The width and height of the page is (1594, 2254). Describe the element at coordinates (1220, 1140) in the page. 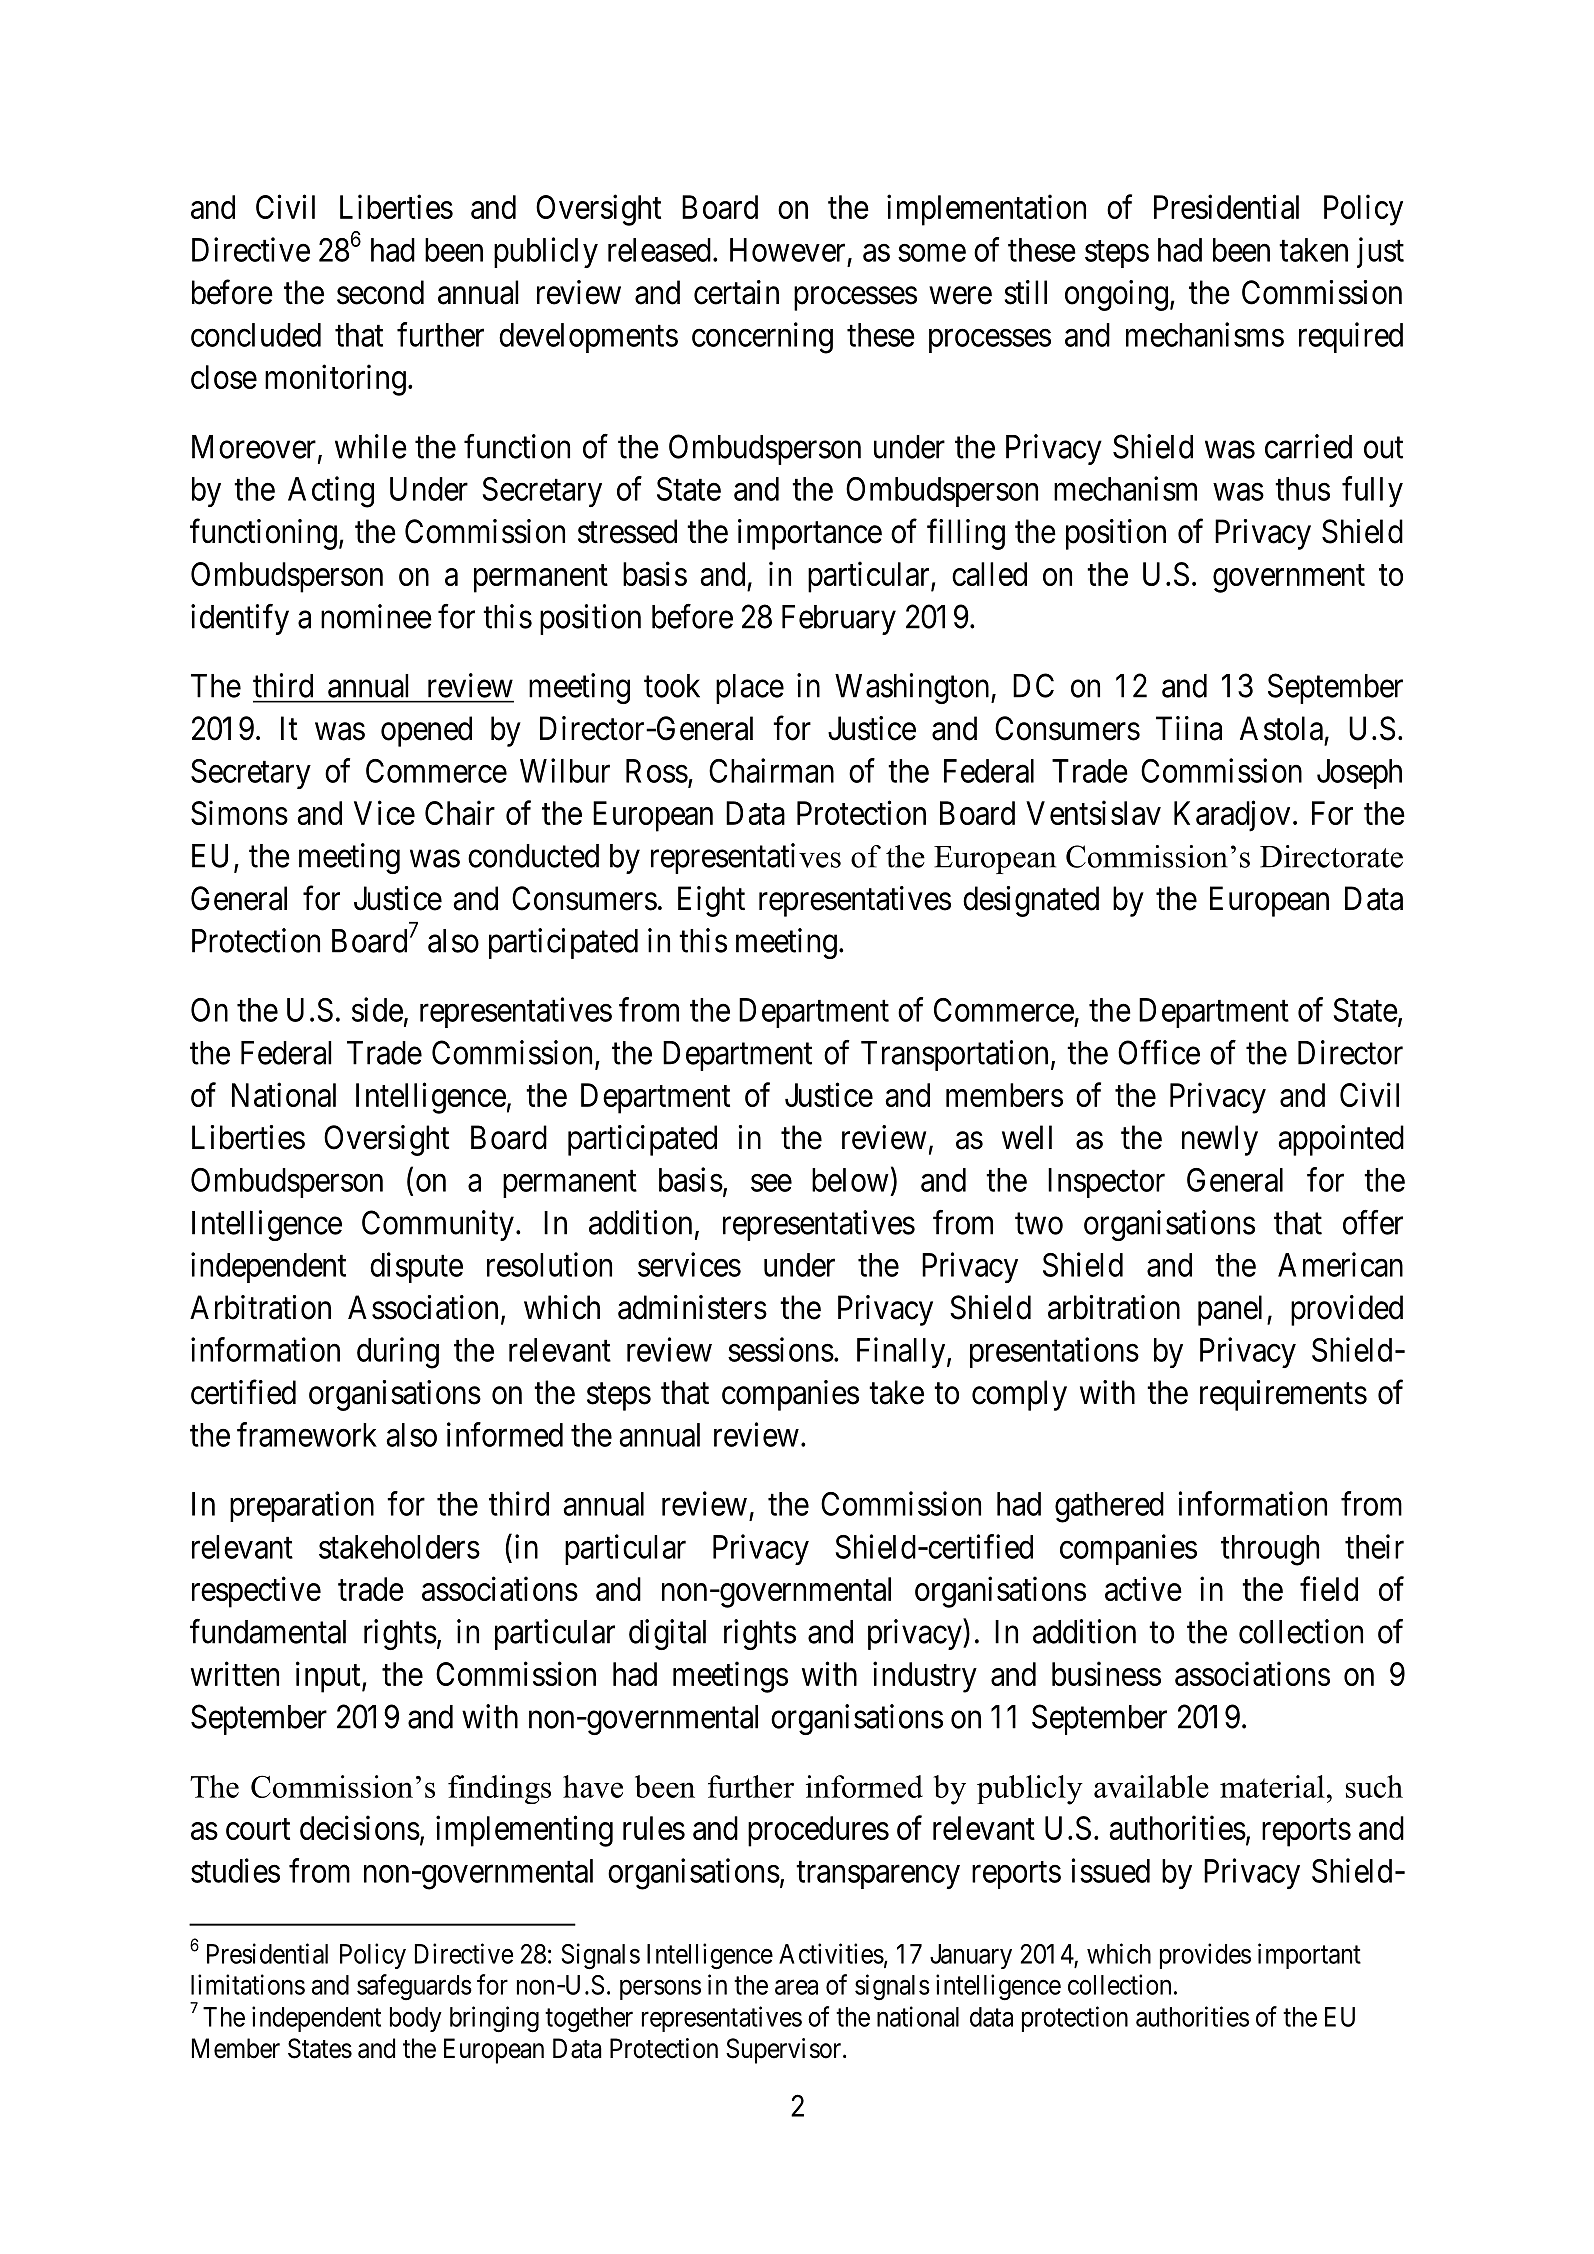

I see `newly` at that location.
